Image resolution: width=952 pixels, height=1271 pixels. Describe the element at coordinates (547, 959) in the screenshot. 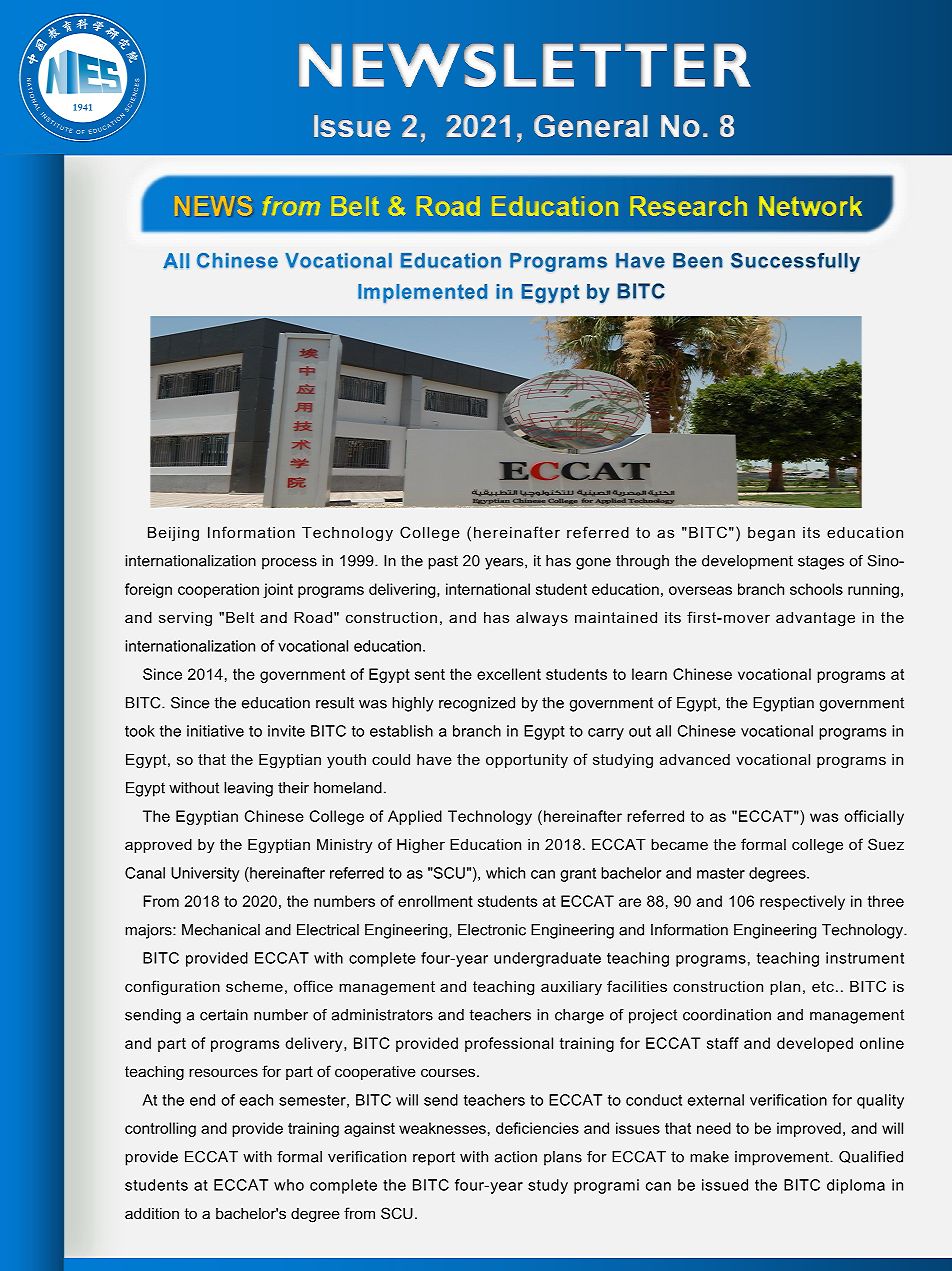

I see `undergraduate` at that location.
